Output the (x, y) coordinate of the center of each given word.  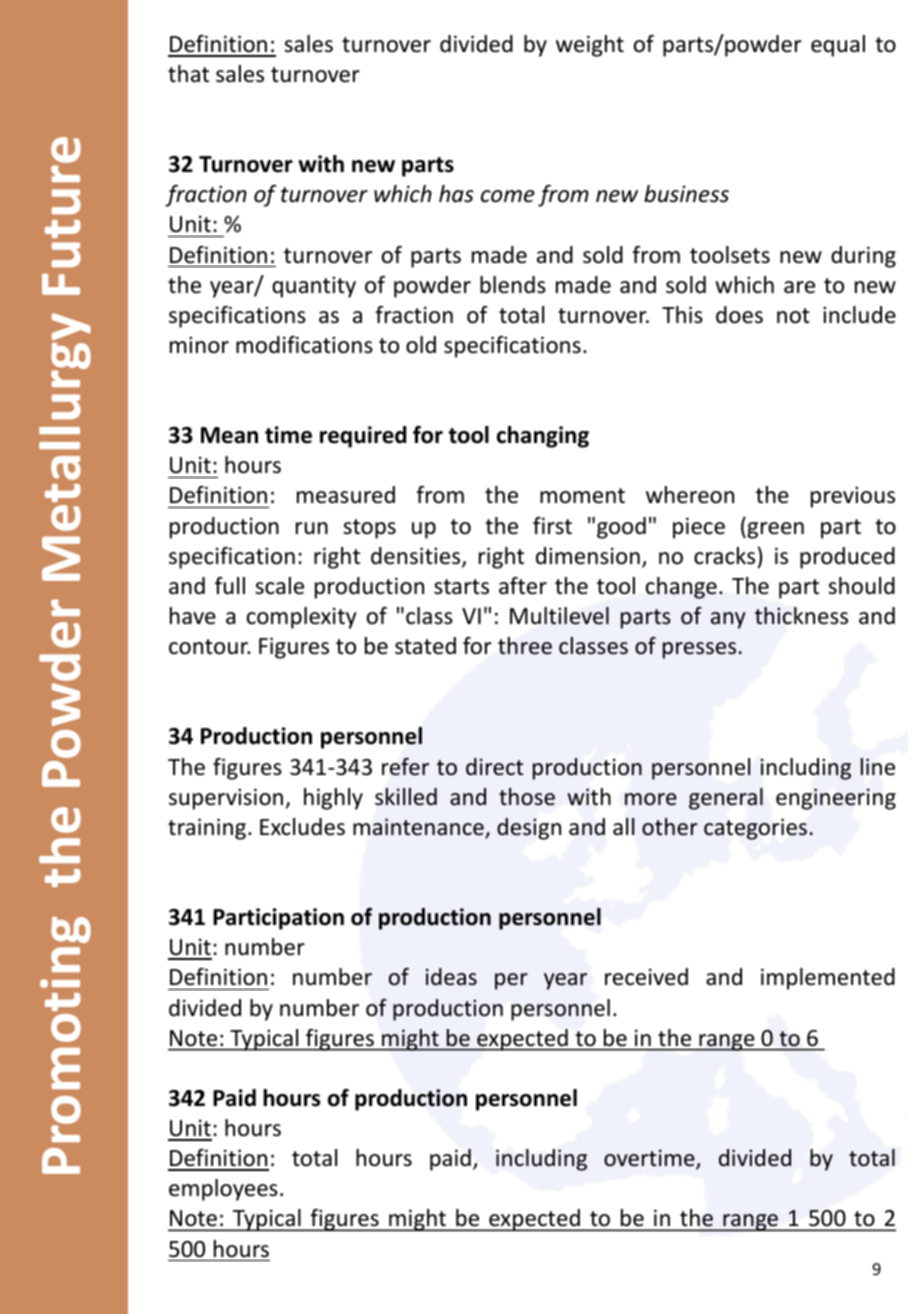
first (552, 526)
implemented (828, 979)
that (188, 74)
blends (513, 285)
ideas (451, 977)
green (774, 530)
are (799, 287)
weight (590, 46)
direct (494, 767)
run (312, 528)
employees (223, 1190)
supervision (227, 799)
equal (838, 46)
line (878, 766)
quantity (314, 287)
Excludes (302, 827)
